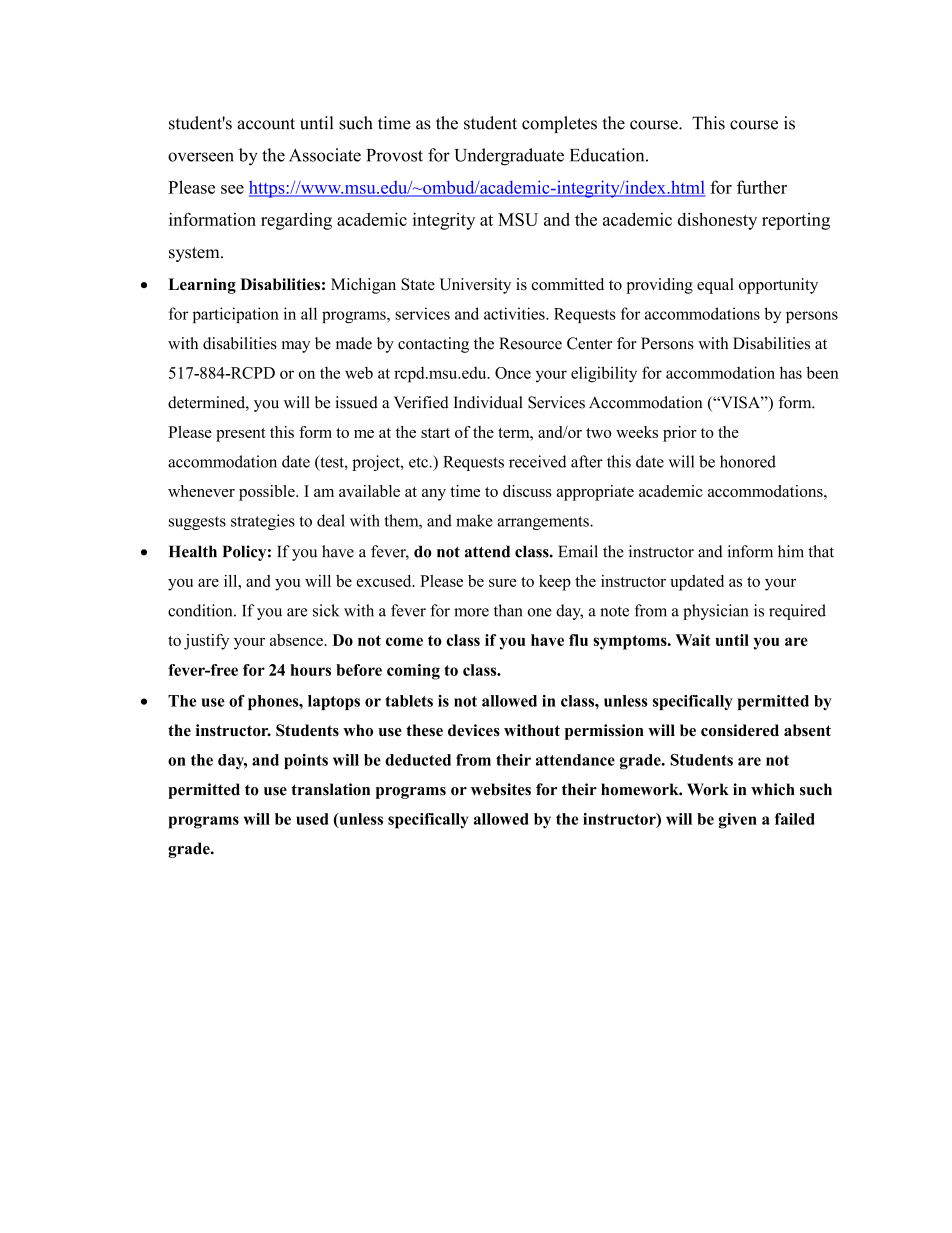 The width and height of the screenshot is (952, 1233). What do you see at coordinates (509, 157) in the screenshot?
I see `Undergraduate` at bounding box center [509, 157].
